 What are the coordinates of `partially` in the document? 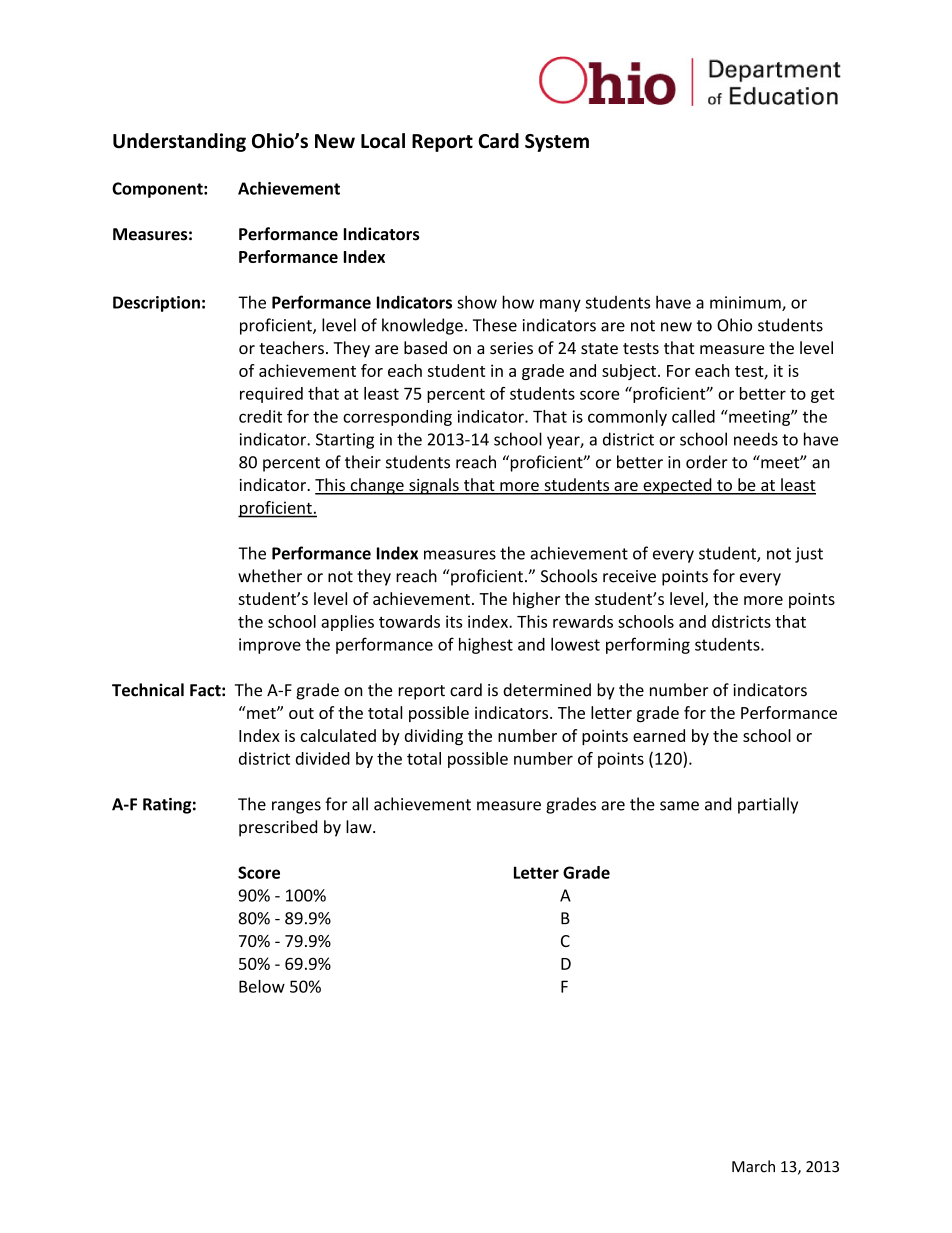 It's located at (768, 805).
